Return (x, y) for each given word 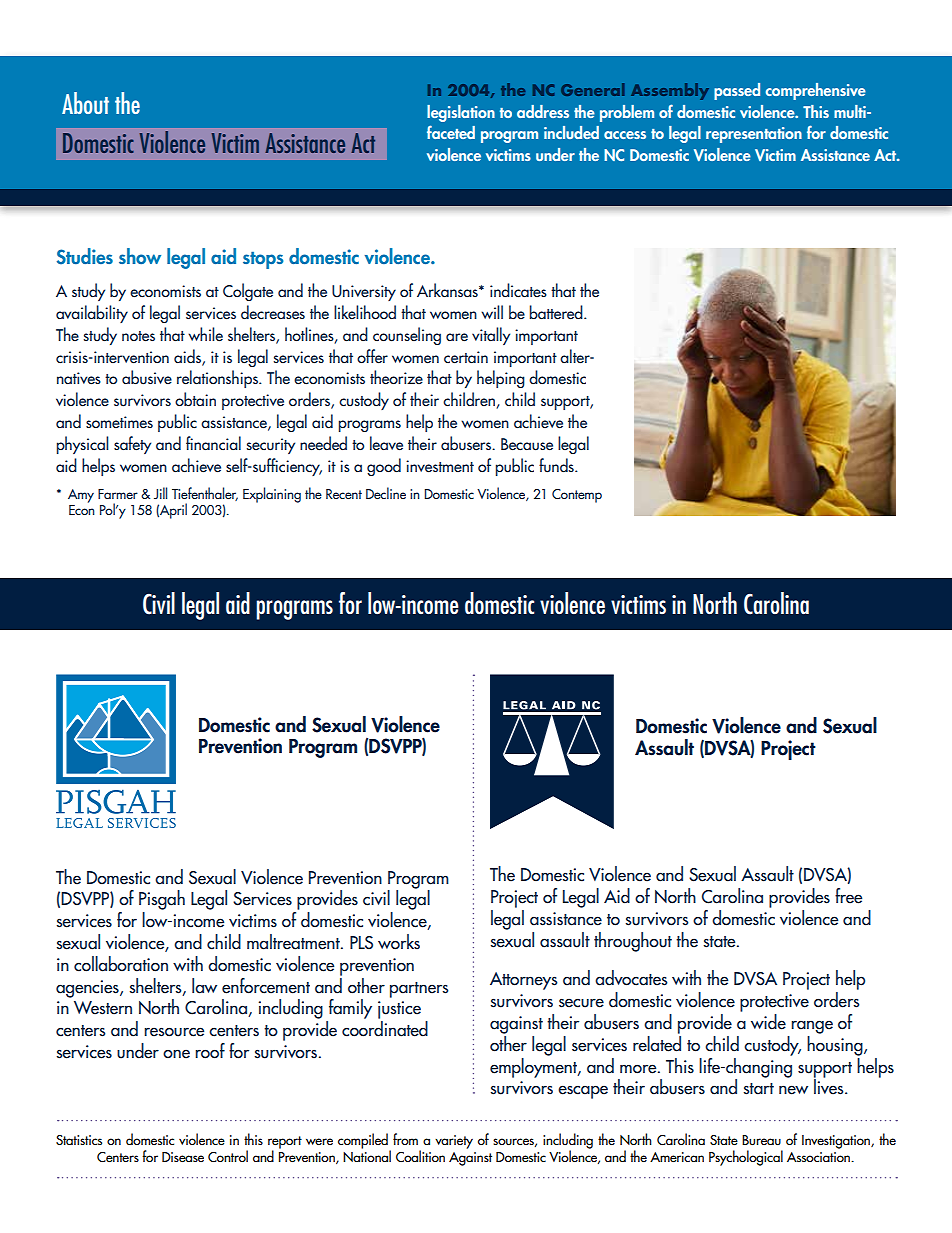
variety (454, 1142)
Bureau (761, 1140)
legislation (461, 113)
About (85, 103)
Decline (386, 493)
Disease (183, 1157)
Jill (160, 493)
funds (557, 465)
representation (754, 135)
